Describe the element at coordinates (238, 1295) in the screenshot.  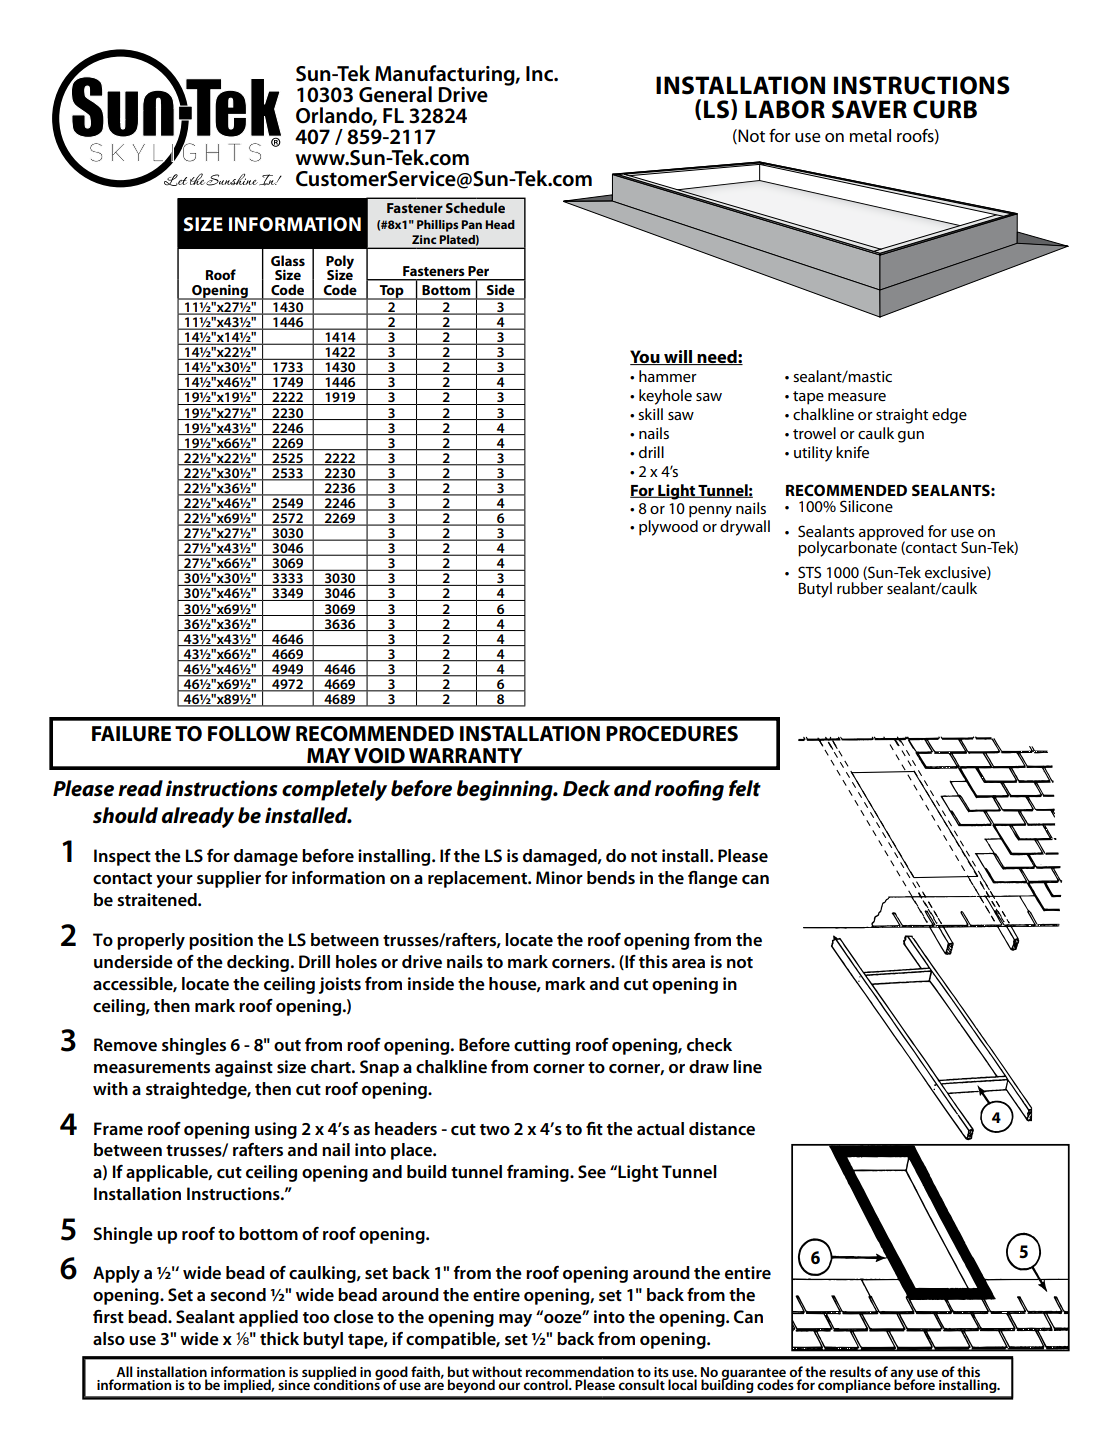
I see `second` at that location.
